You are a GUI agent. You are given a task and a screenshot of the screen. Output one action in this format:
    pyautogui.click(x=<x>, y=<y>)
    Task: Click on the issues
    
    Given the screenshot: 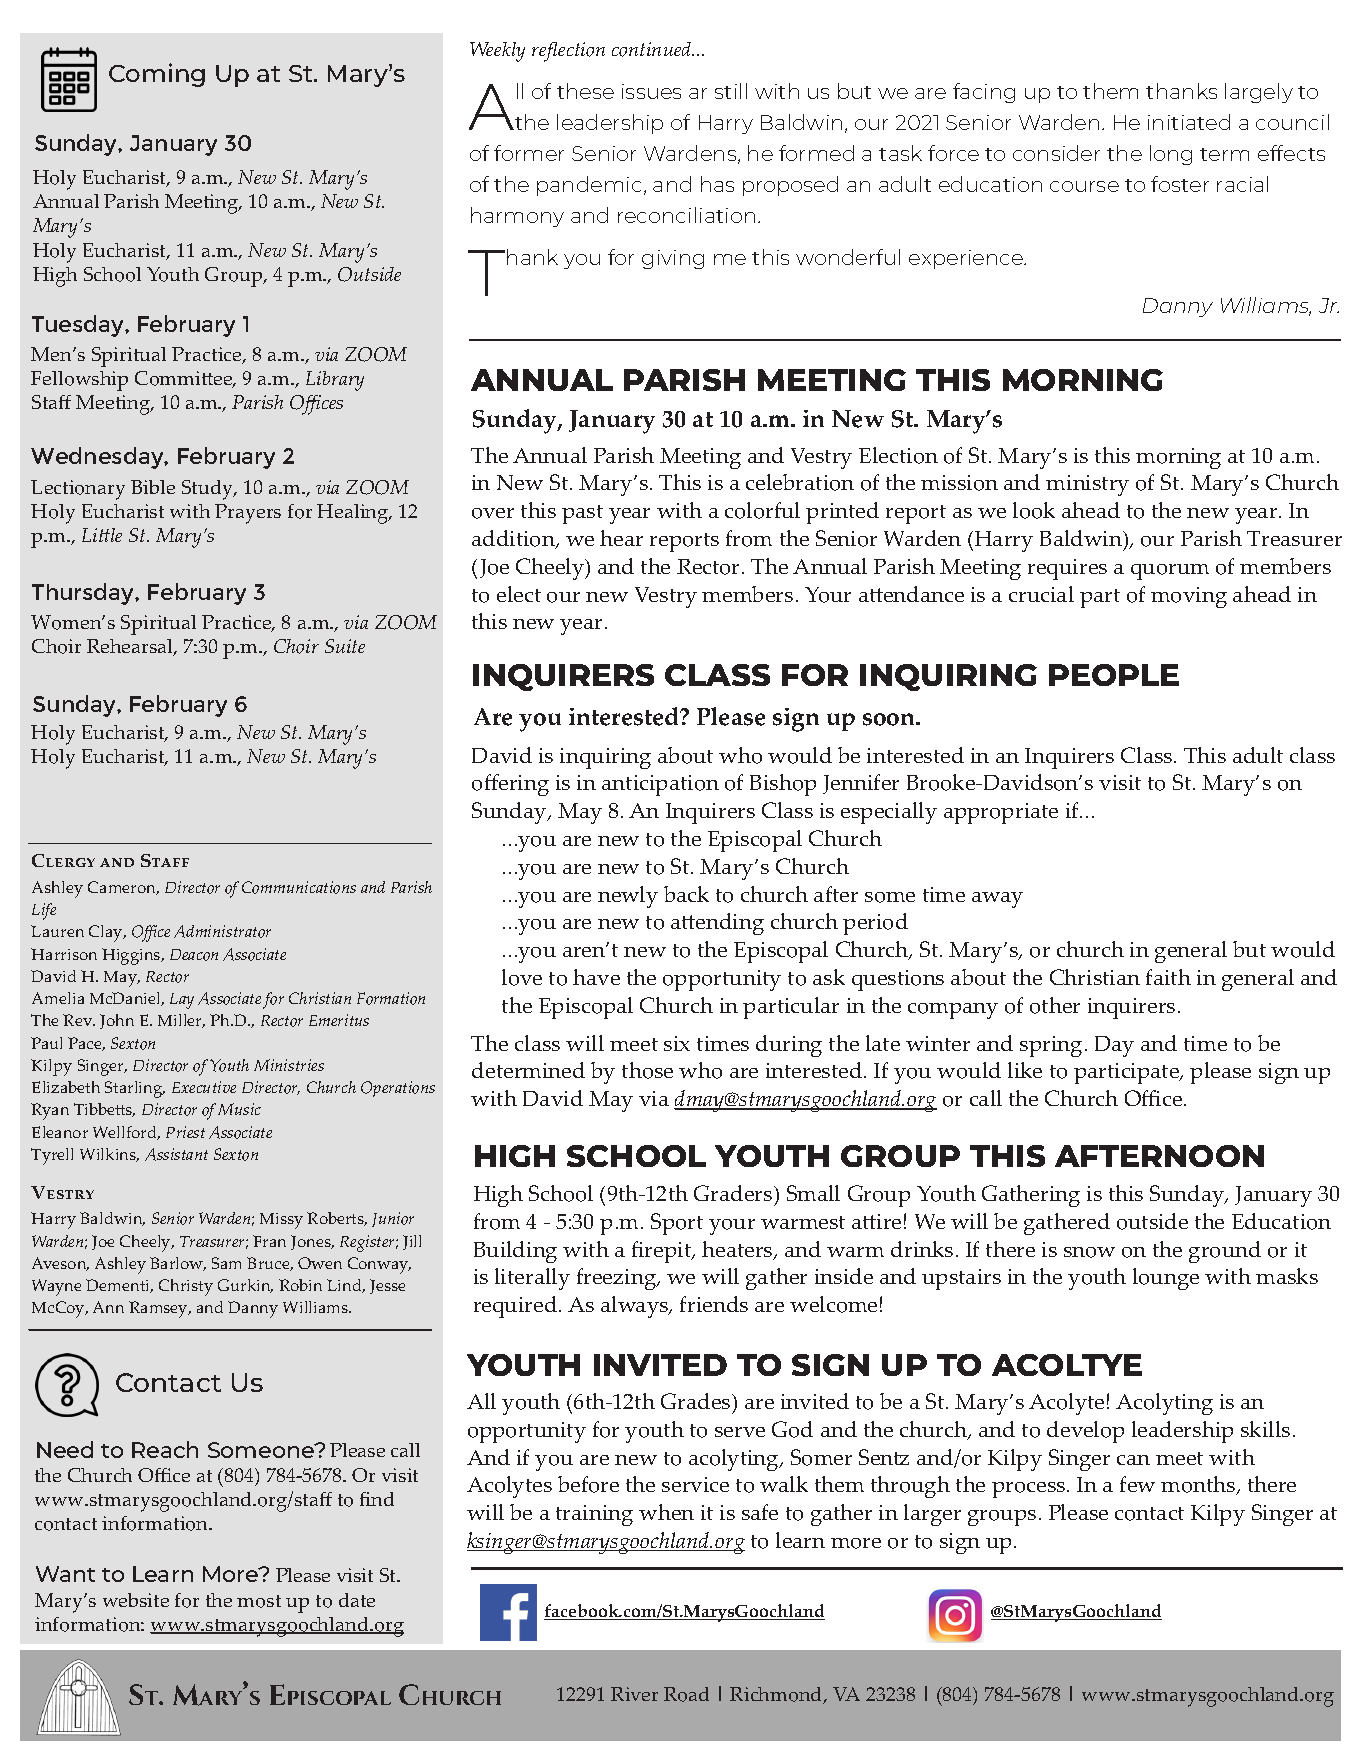 What is the action you would take?
    pyautogui.click(x=651, y=91)
